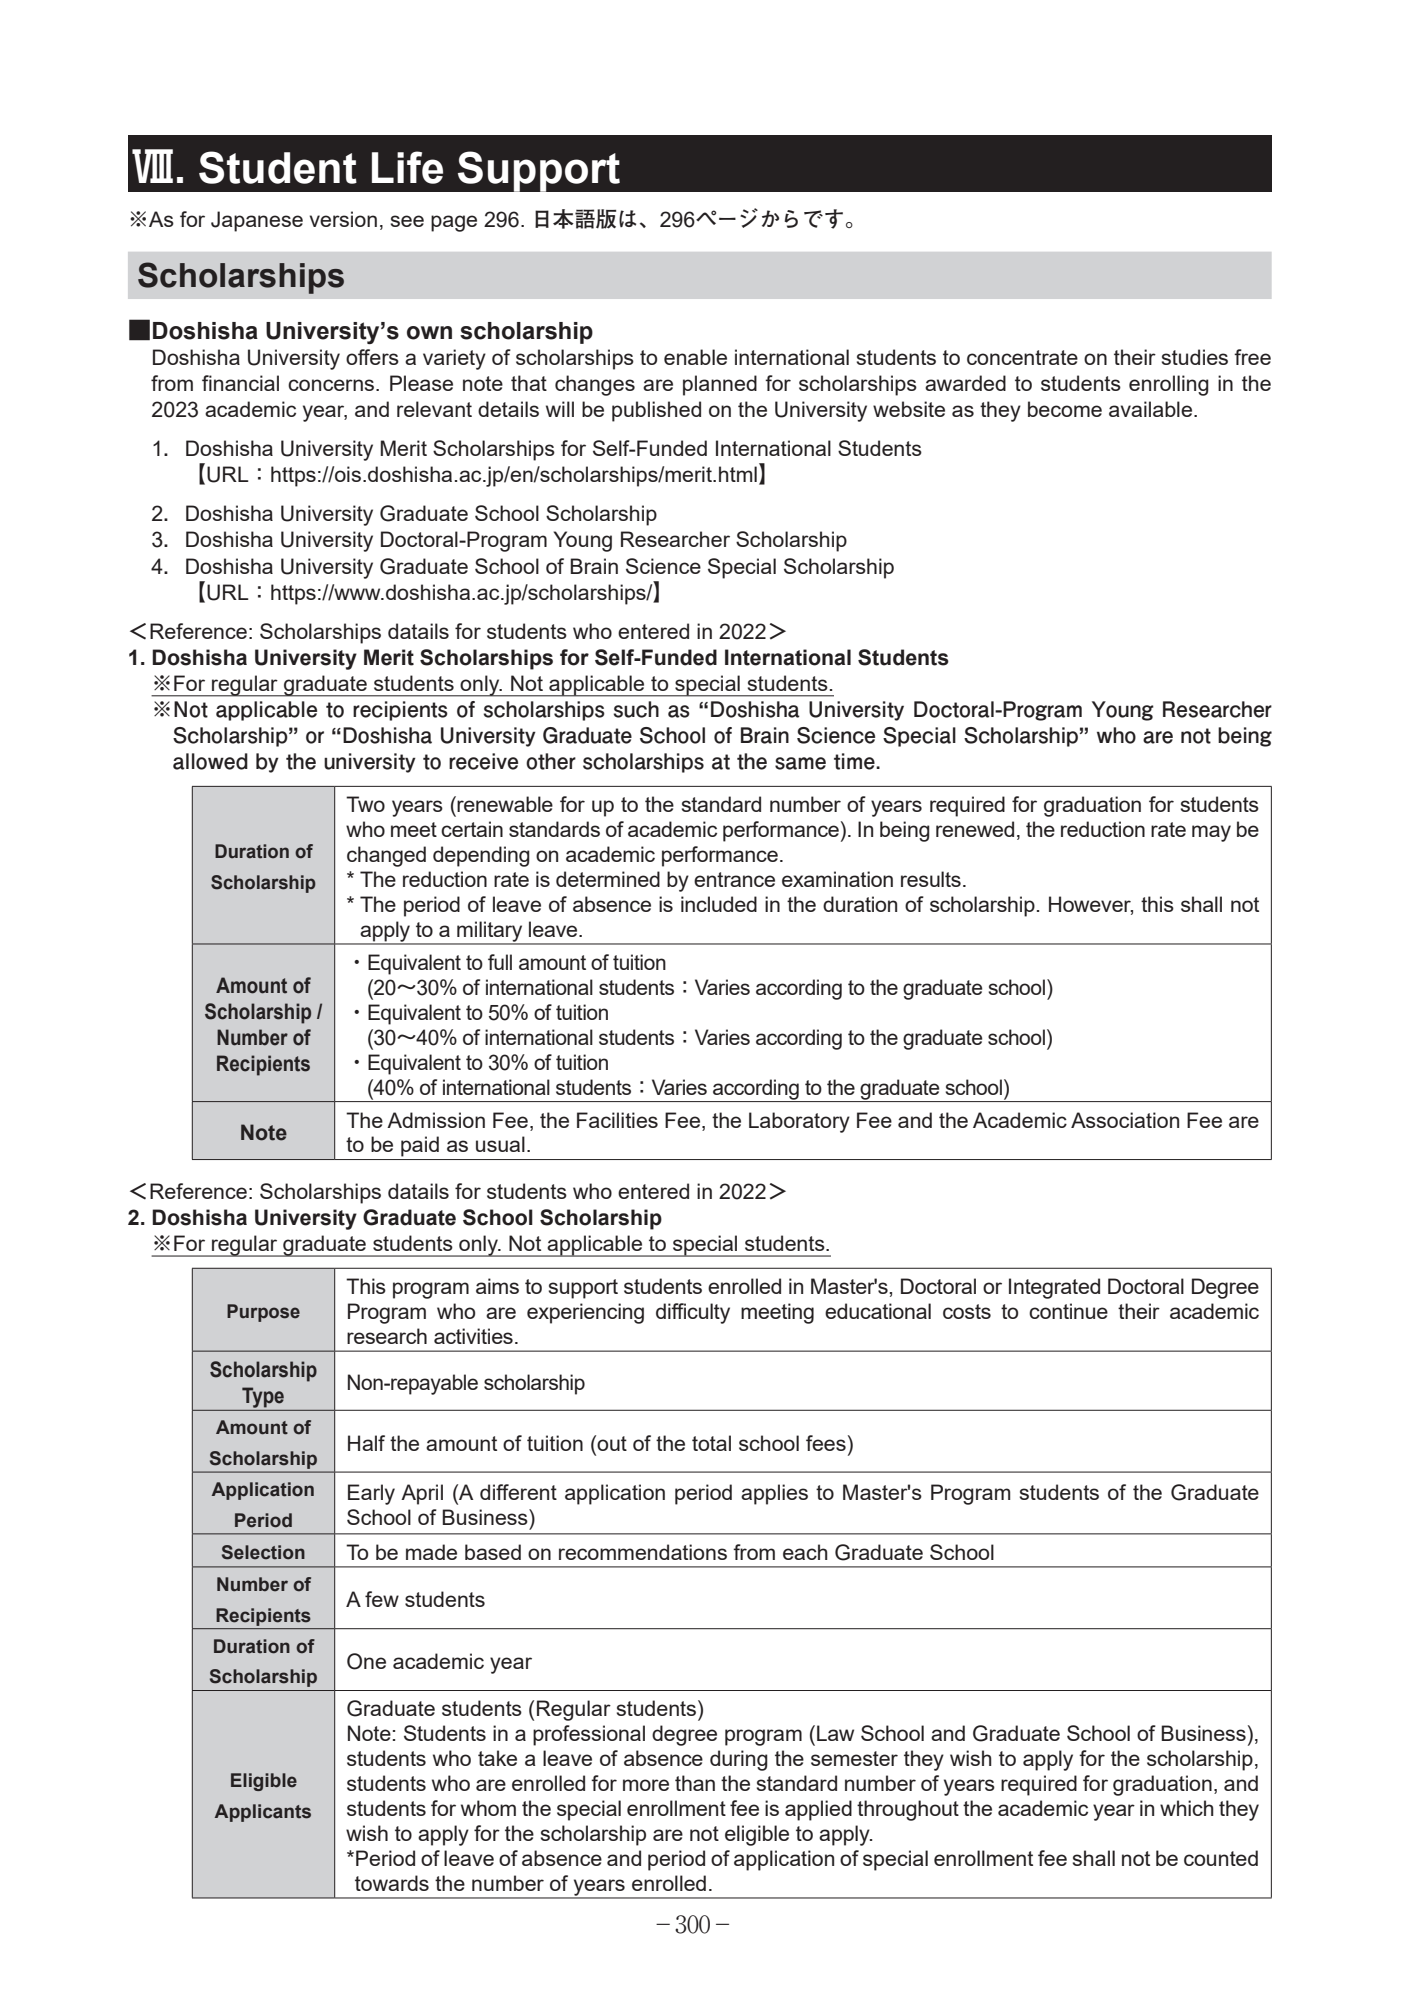 This page has width=1413, height=1998. What do you see at coordinates (693, 1313) in the page?
I see `difficulty` at bounding box center [693, 1313].
